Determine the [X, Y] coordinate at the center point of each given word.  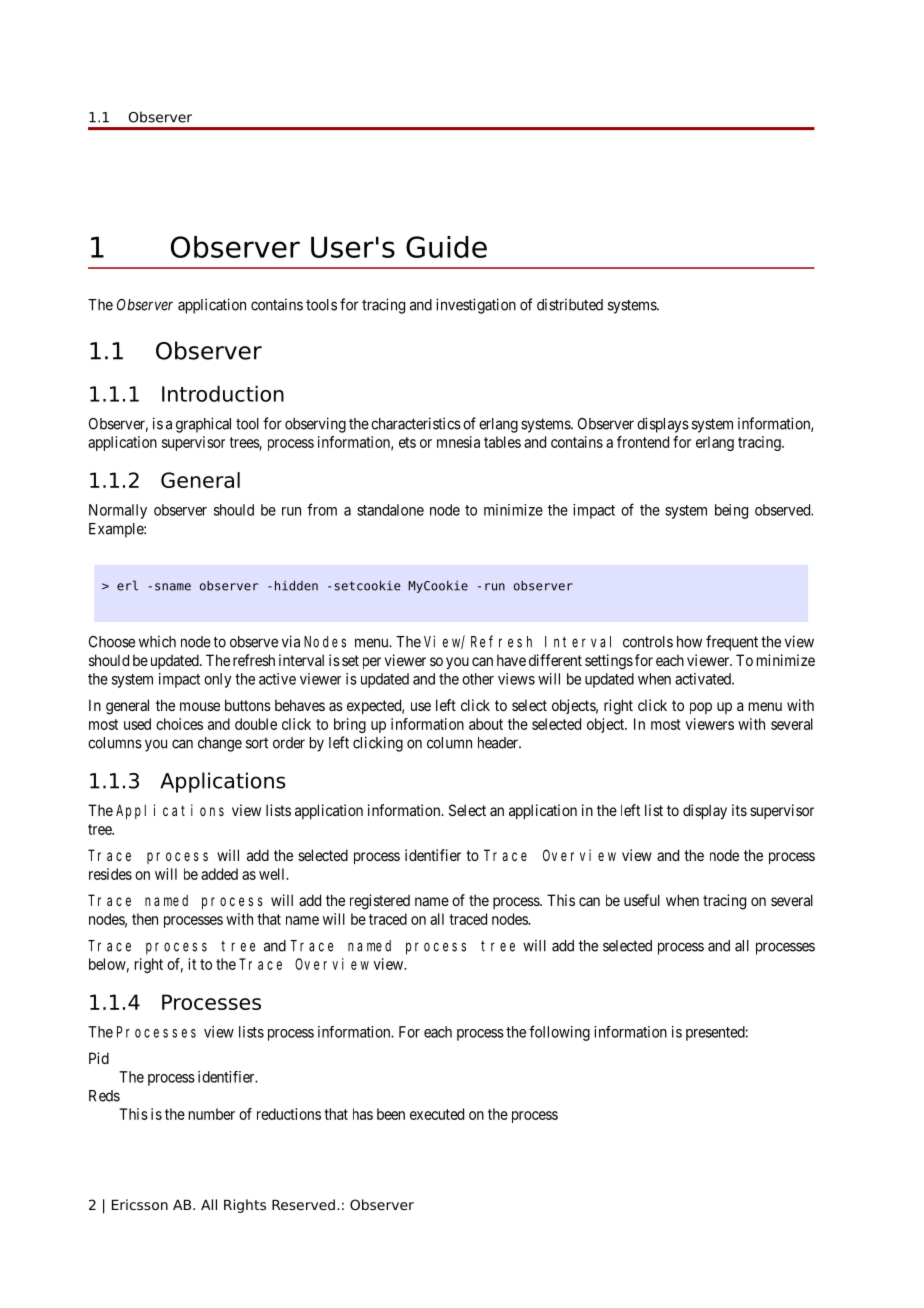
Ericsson [140, 1204]
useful [642, 900]
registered [380, 902]
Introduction [223, 394]
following [559, 1033]
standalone [390, 510]
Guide [446, 247]
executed [437, 1114]
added [219, 874]
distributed [570, 304]
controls [648, 642]
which [157, 641]
